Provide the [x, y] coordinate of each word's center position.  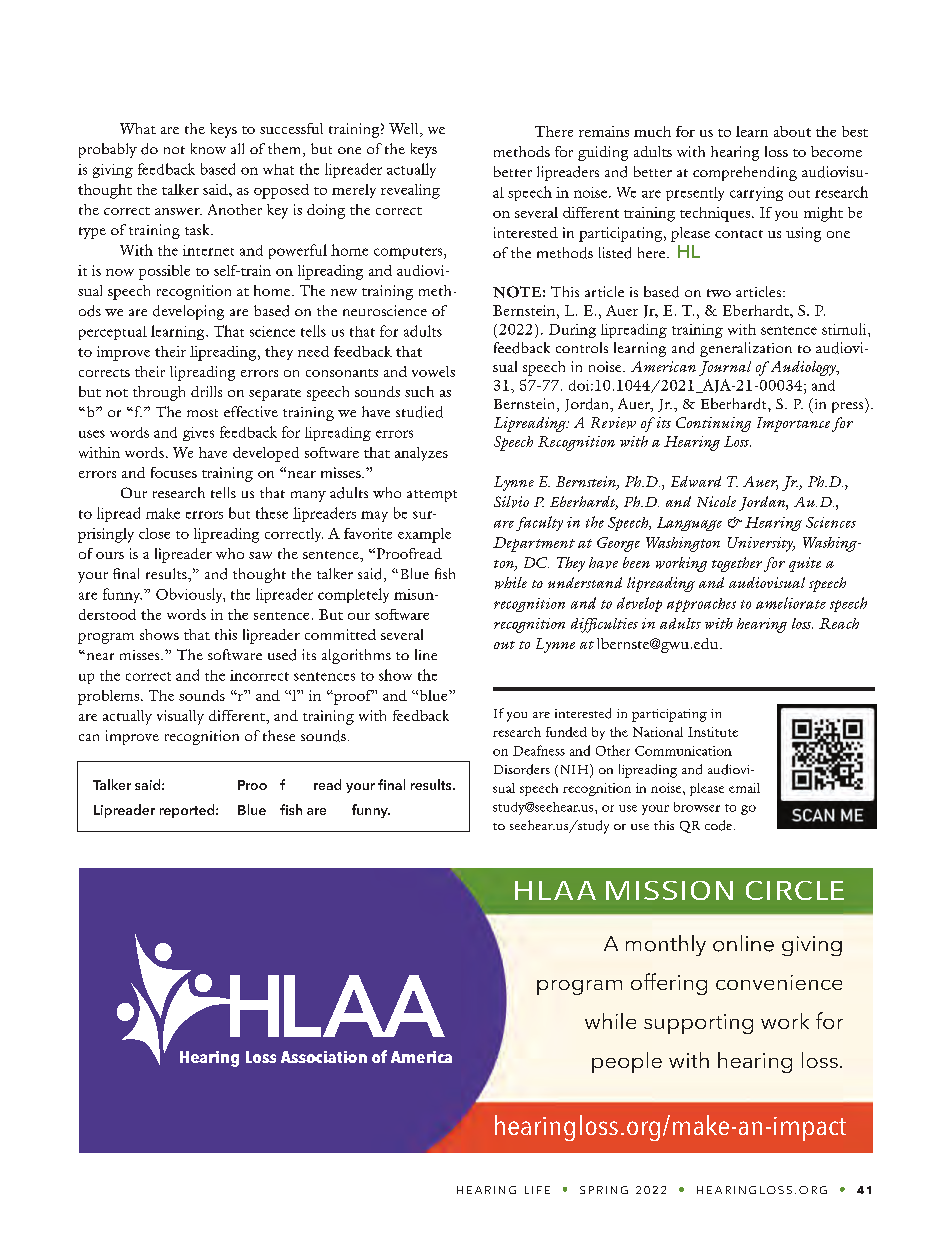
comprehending [745, 173]
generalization [746, 349]
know [208, 148]
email [744, 788]
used [282, 655]
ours [110, 555]
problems [108, 697]
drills [206, 391]
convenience [779, 982]
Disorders [522, 769]
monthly [666, 945]
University [761, 544]
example [424, 535]
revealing [410, 191]
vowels [433, 371]
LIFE [537, 1190]
